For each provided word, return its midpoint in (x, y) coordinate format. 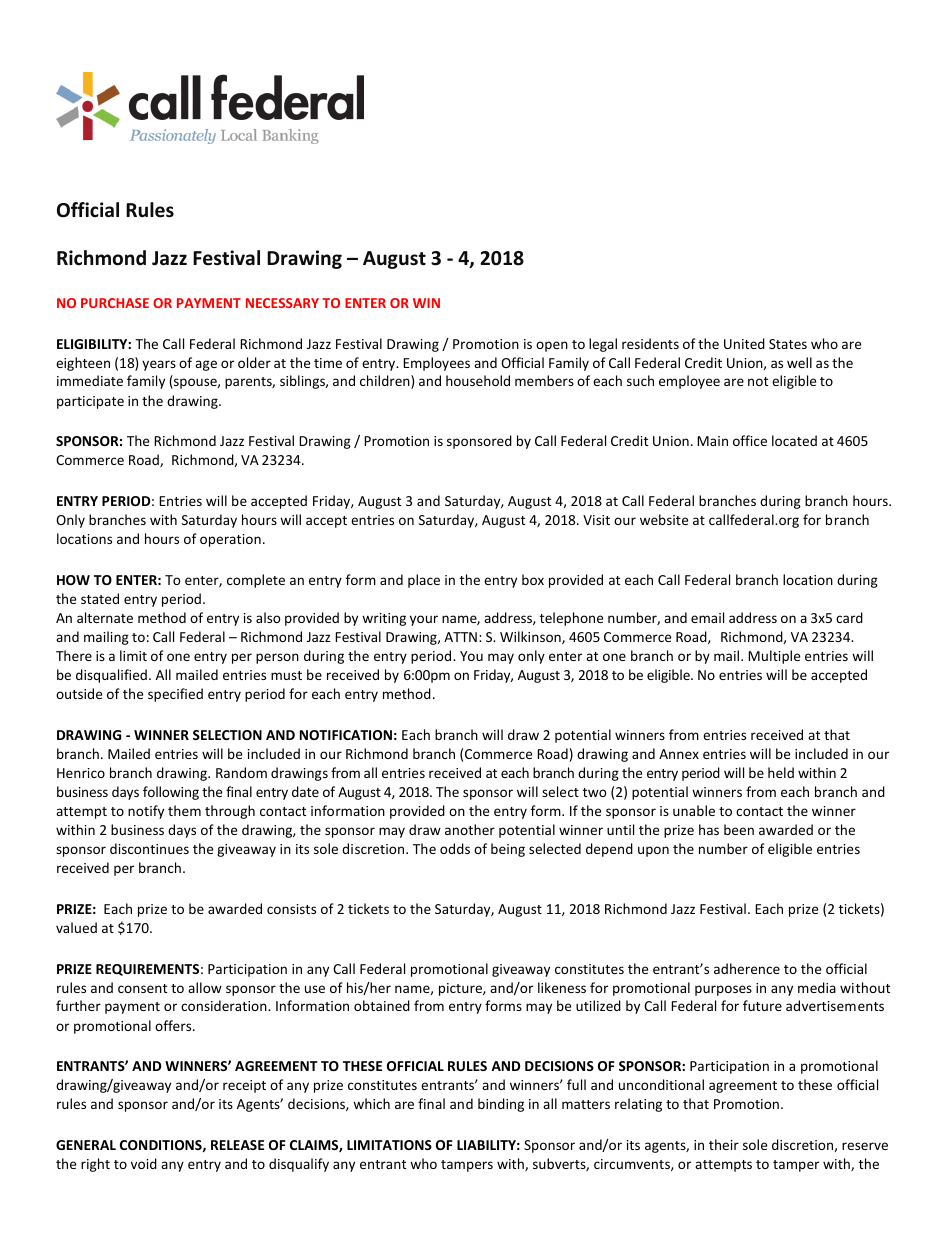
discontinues (149, 848)
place (424, 581)
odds (455, 848)
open (552, 346)
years (159, 365)
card (849, 617)
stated (100, 598)
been (739, 829)
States (788, 344)
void (144, 1163)
